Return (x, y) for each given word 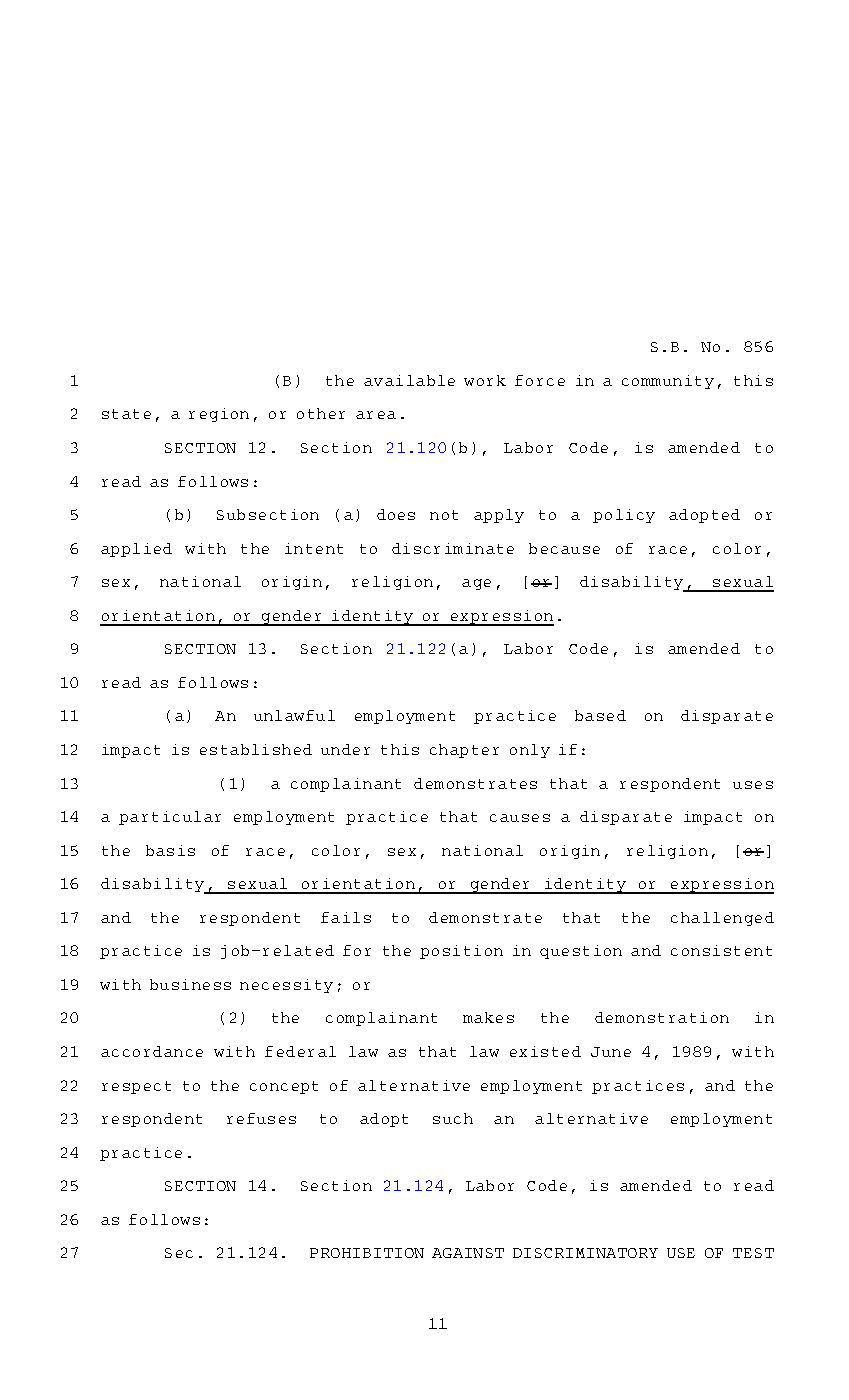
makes (488, 1017)
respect (136, 1087)
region (219, 415)
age (476, 584)
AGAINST (468, 1253)
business (190, 984)
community (668, 382)
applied (136, 550)
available (409, 380)
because (564, 548)
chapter (464, 751)
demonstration (662, 1017)
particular (170, 818)
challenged (722, 919)
